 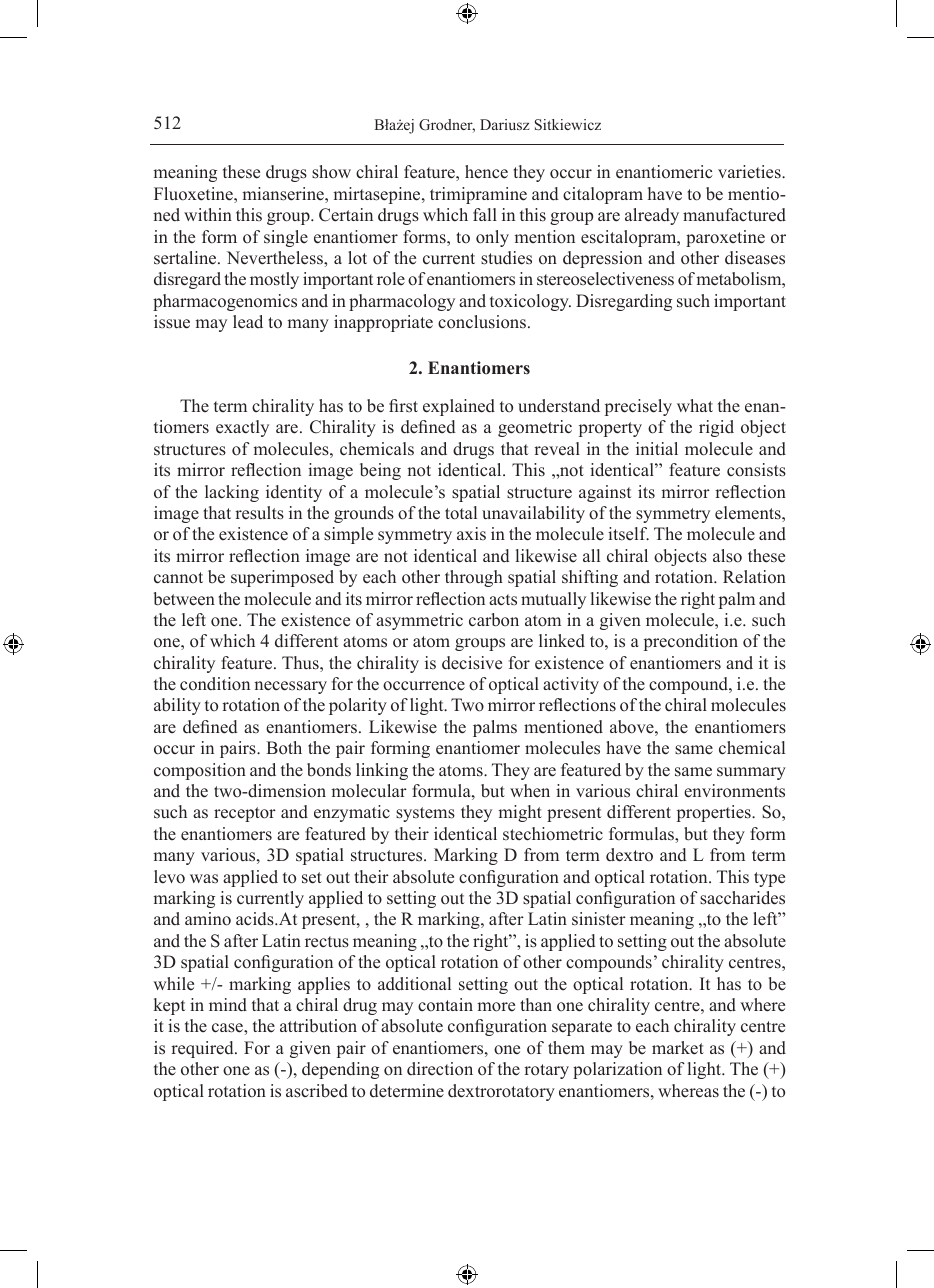 What do you see at coordinates (440, 1069) in the document?
I see `direction` at bounding box center [440, 1069].
